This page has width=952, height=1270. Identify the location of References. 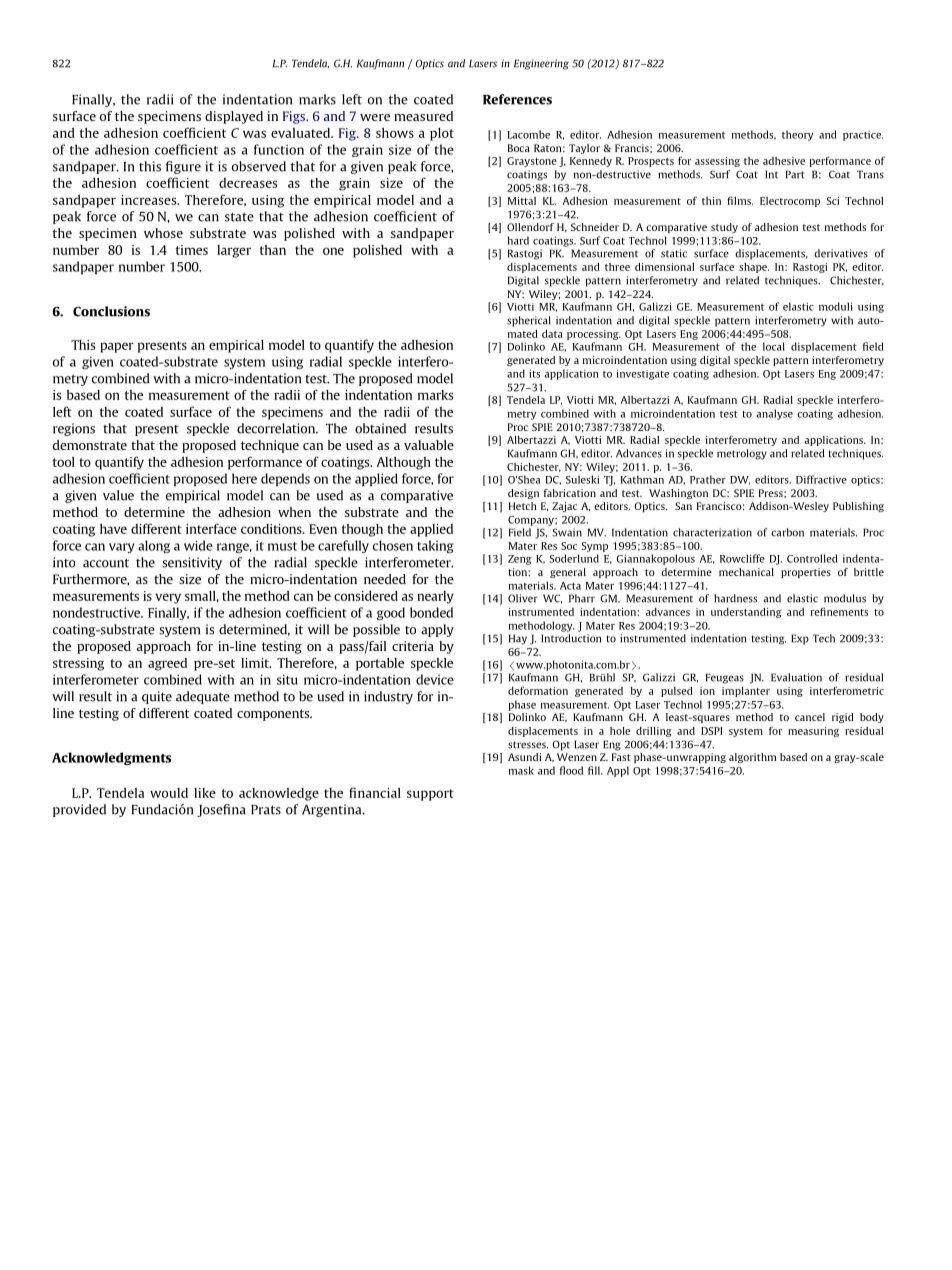
(517, 99).
